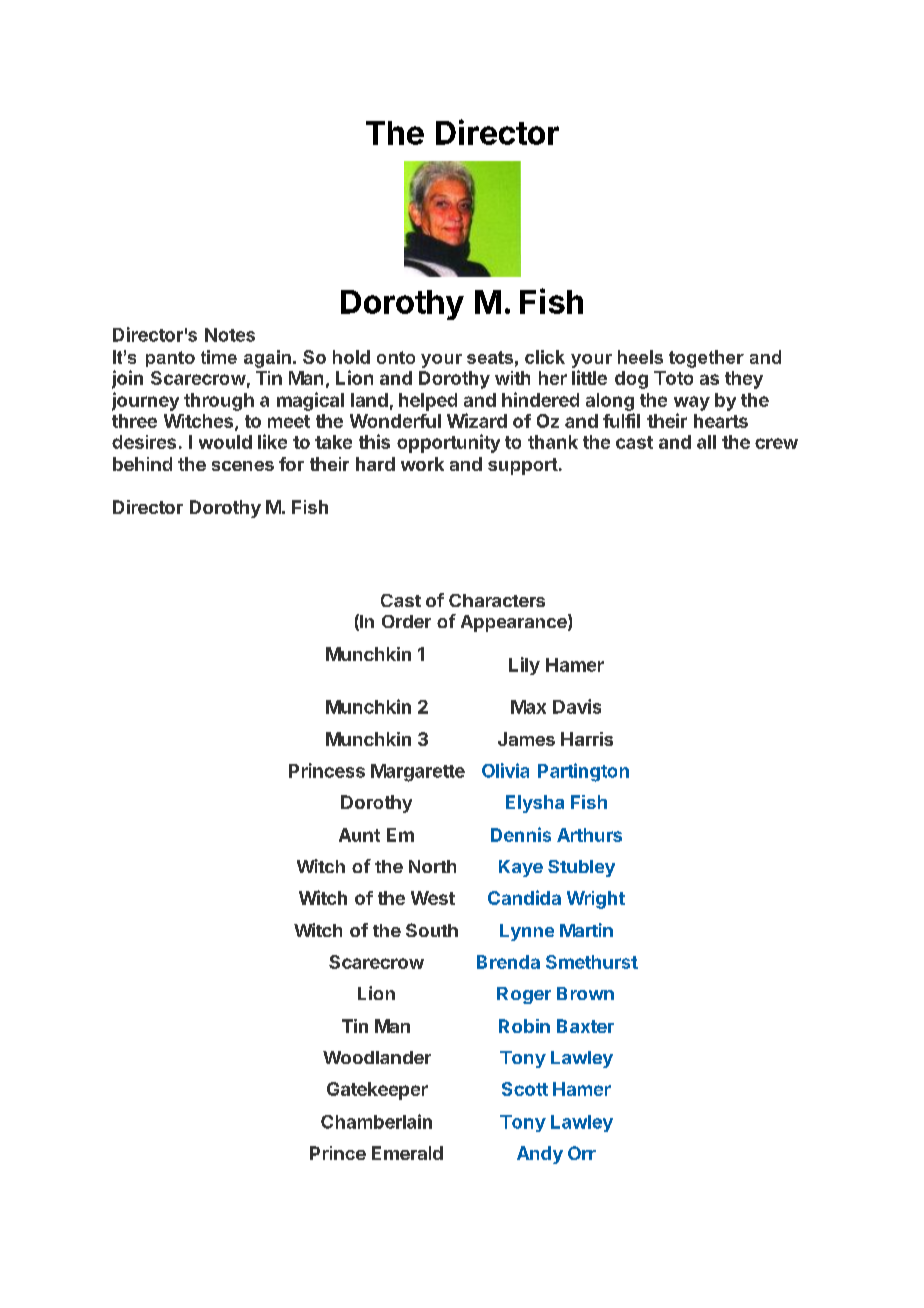 Image resolution: width=924 pixels, height=1308 pixels. I want to click on Harris, so click(587, 739).
